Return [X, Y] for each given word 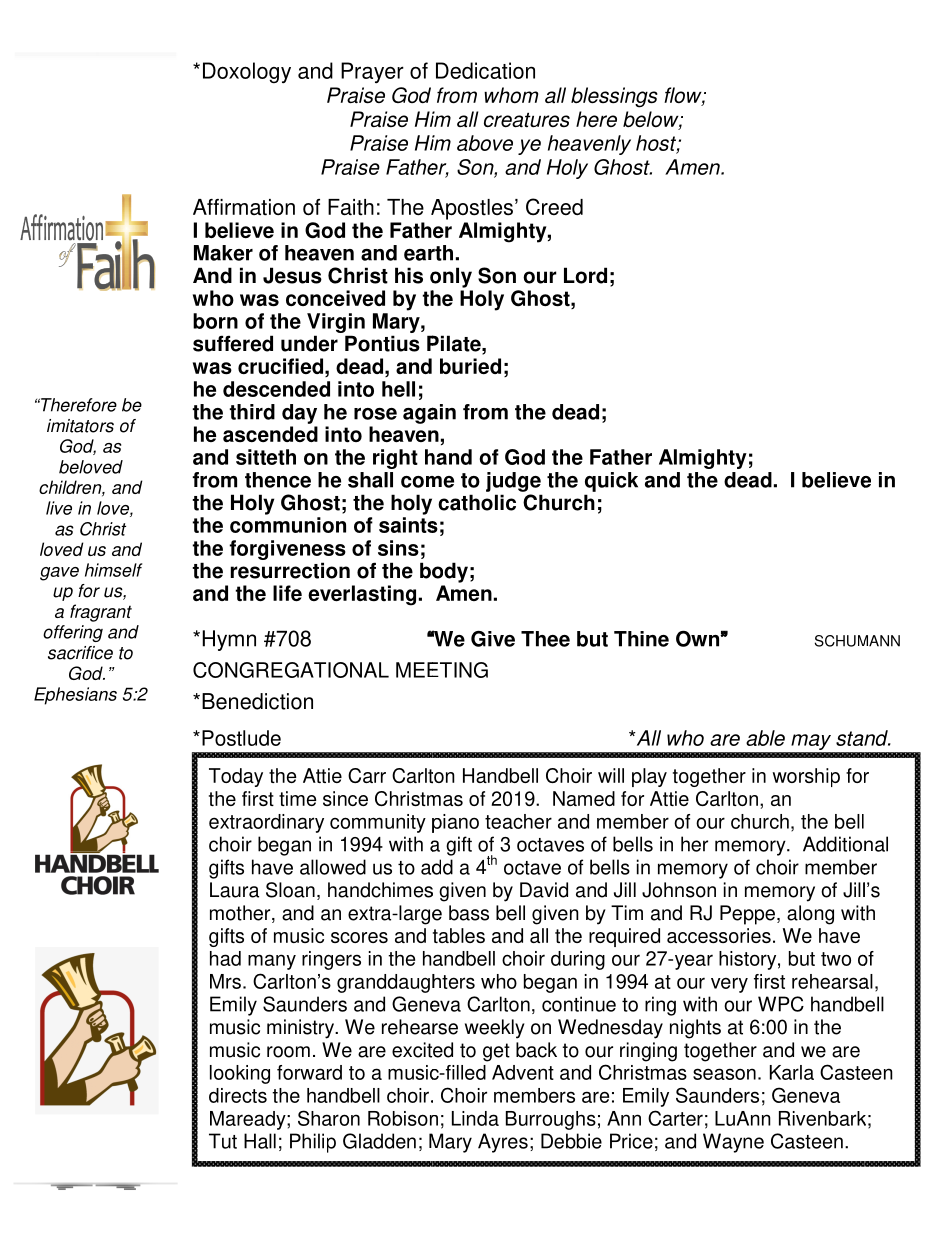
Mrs [225, 981]
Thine [641, 639]
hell [398, 389]
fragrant [101, 613]
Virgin [336, 323]
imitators [80, 426]
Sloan [290, 890]
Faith [351, 207]
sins [398, 548]
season [724, 1074]
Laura [234, 890]
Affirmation [244, 207]
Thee [545, 639]
